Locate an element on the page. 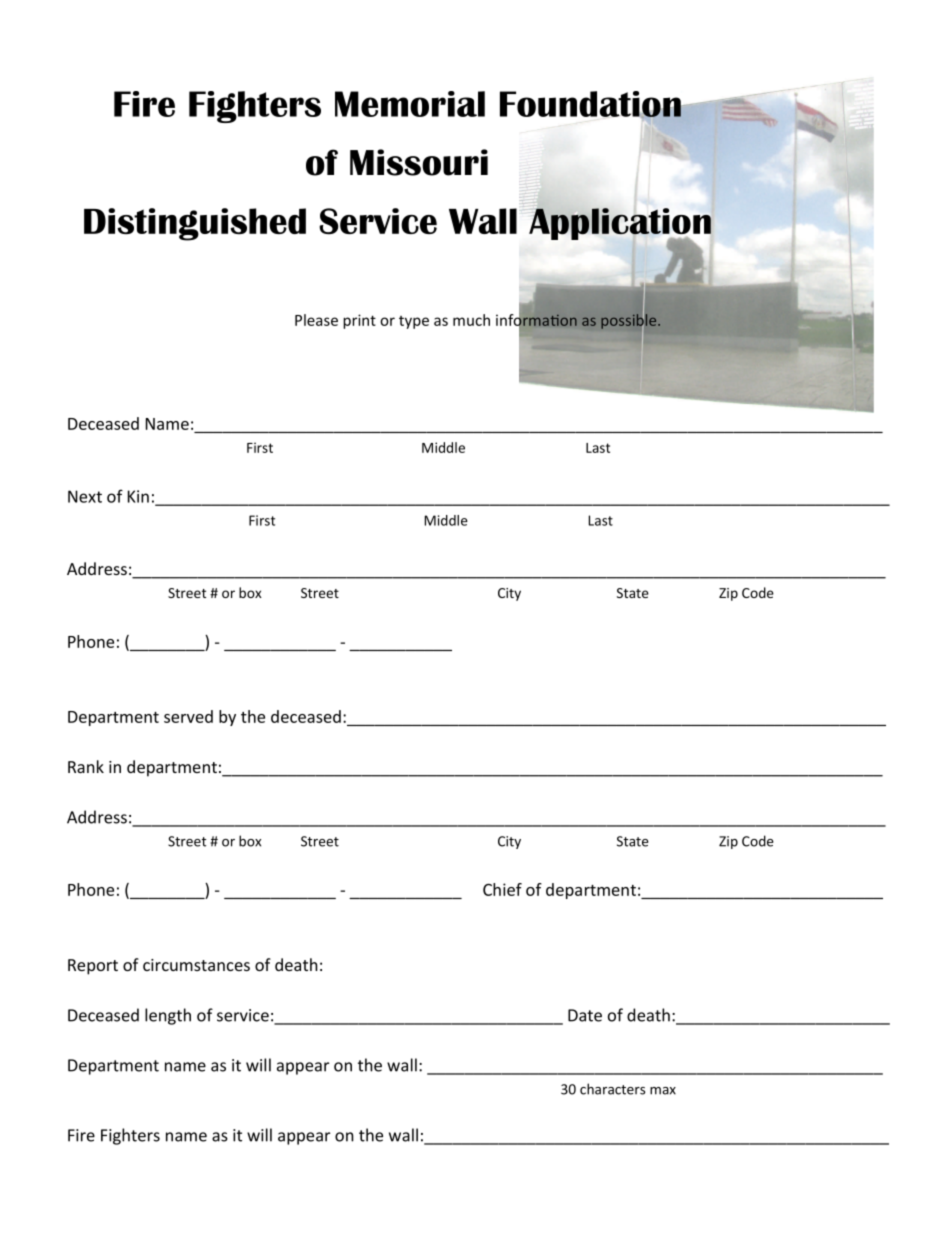  Date is located at coordinates (585, 1015).
